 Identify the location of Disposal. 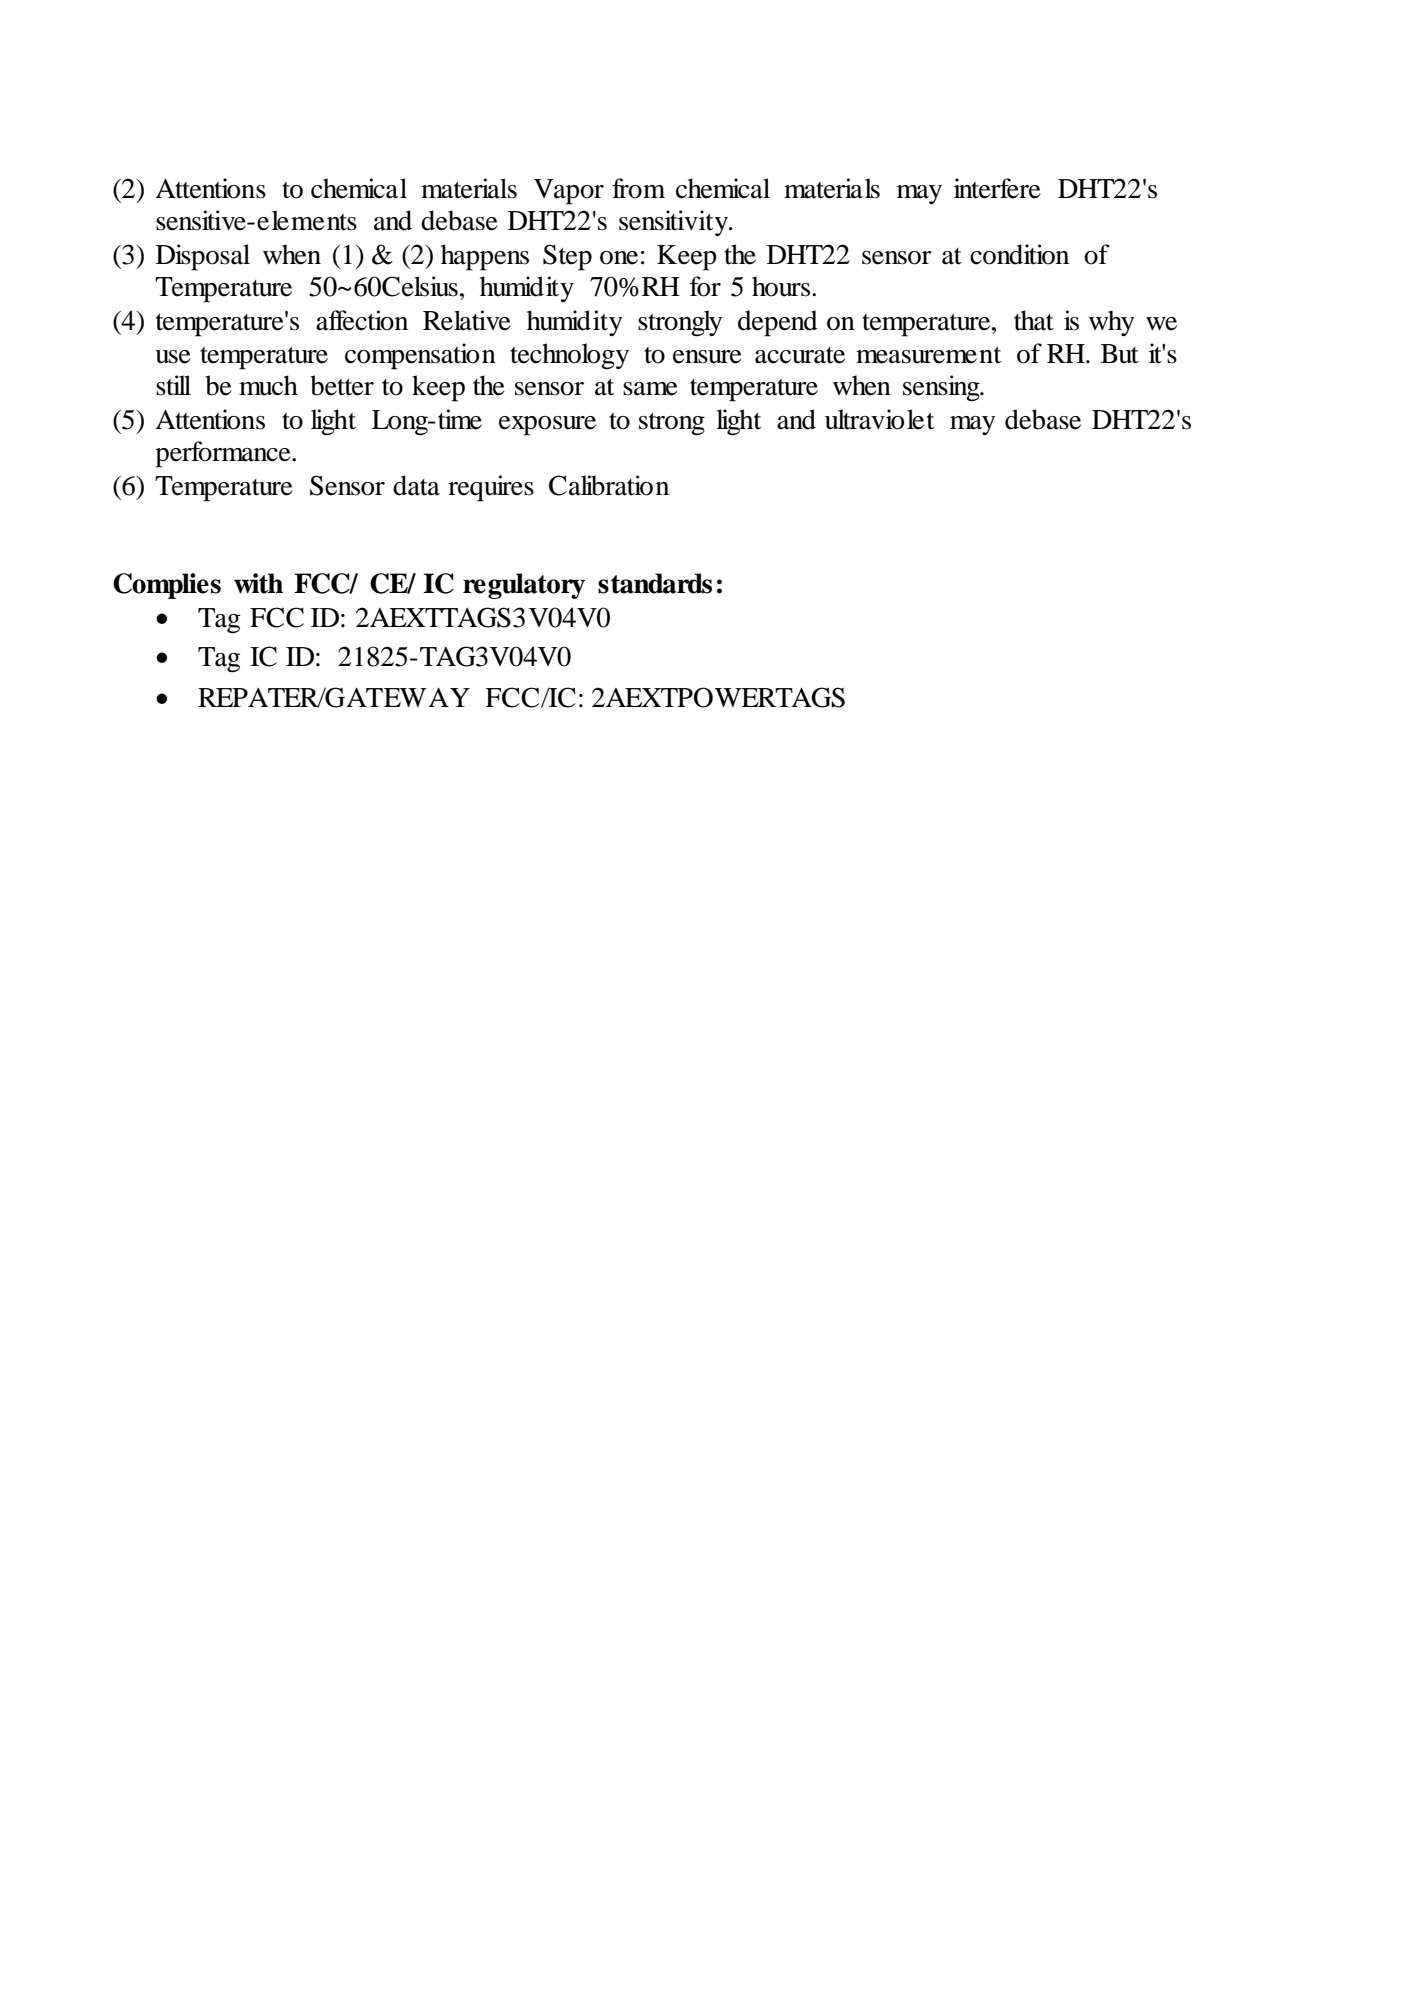
(203, 257).
